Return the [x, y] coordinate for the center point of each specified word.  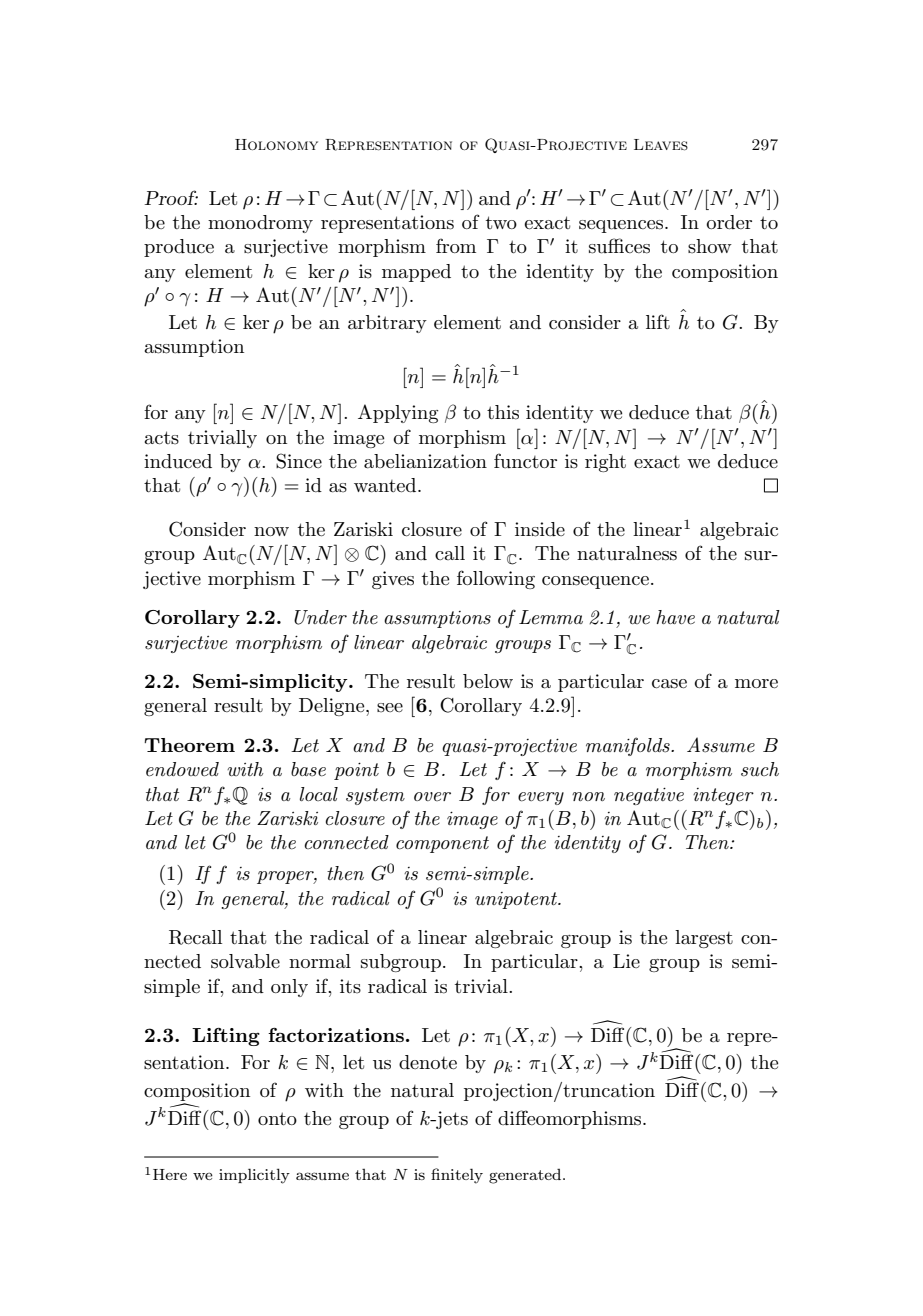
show [710, 246]
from [456, 245]
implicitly [254, 1176]
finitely [457, 1176]
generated [526, 1176]
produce [179, 248]
